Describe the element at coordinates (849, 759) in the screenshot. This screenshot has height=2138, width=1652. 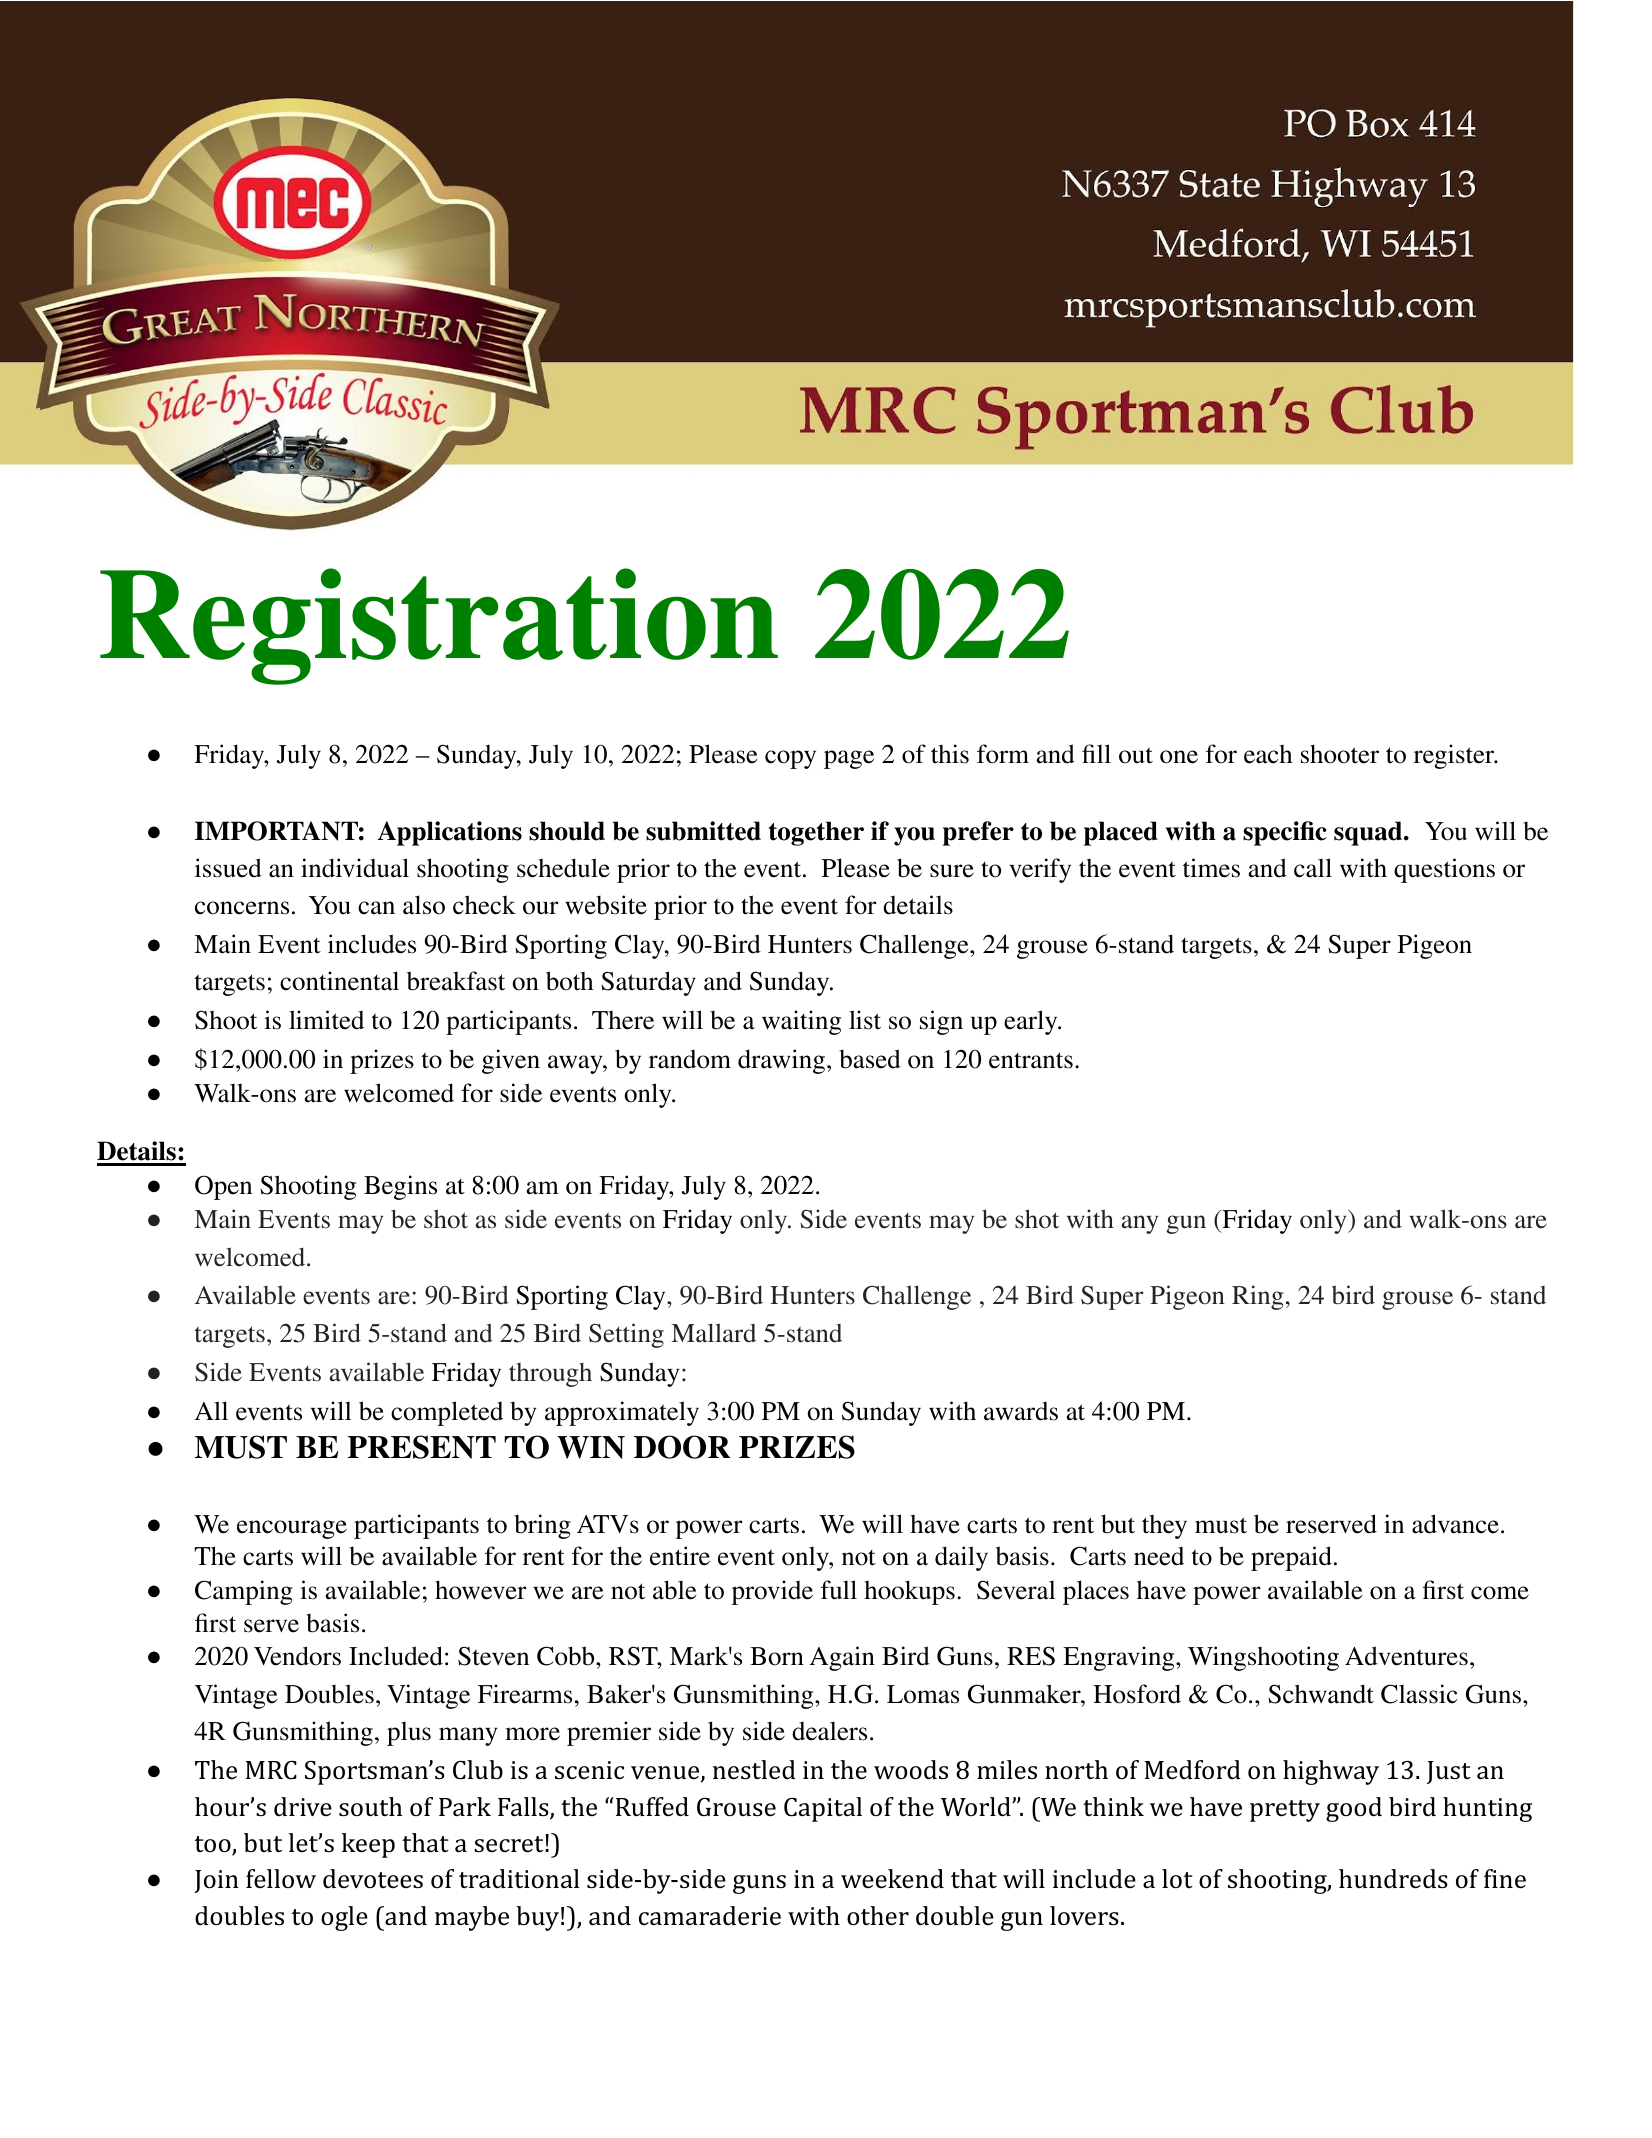
I see `page` at that location.
